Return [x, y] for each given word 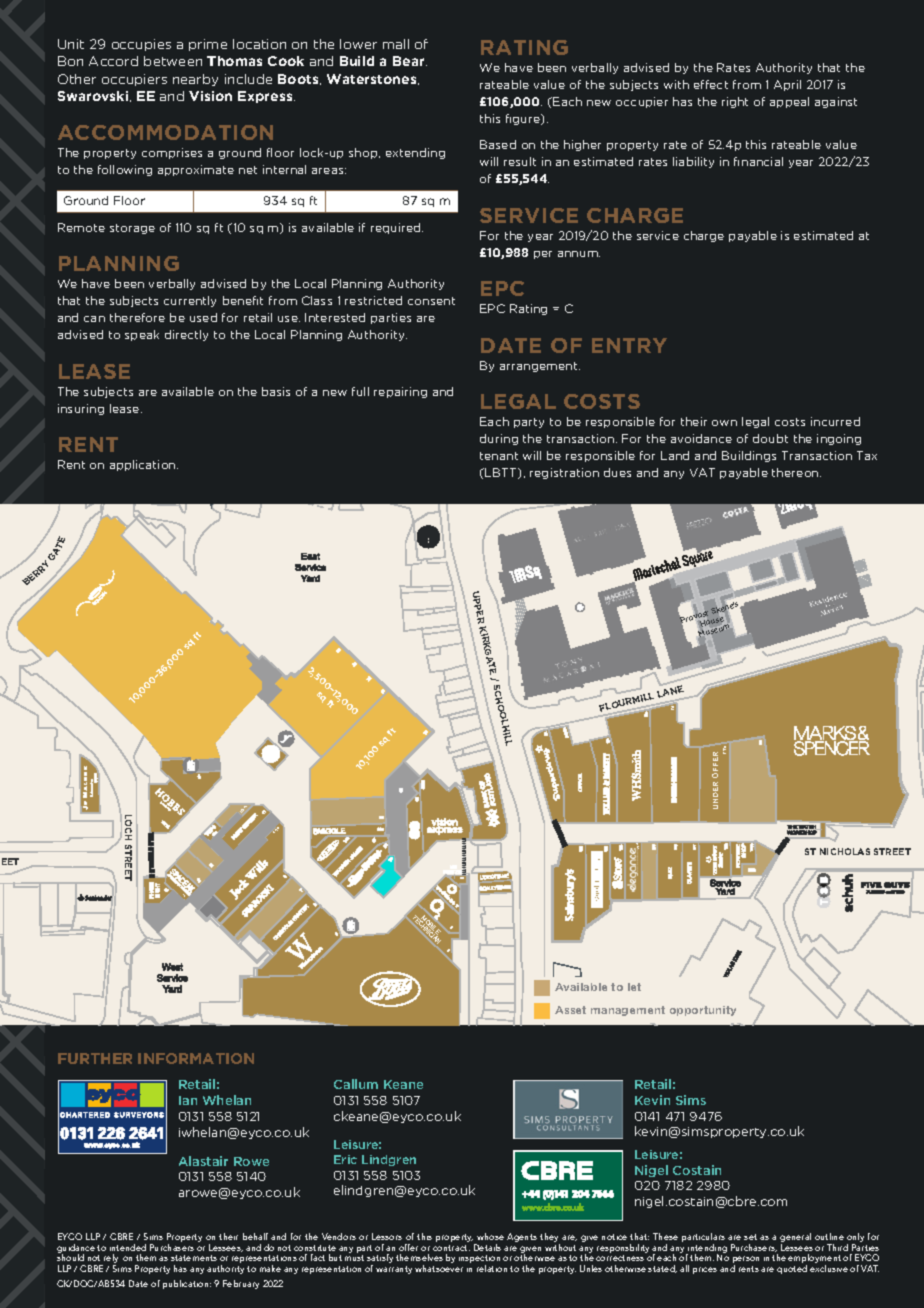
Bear [410, 61]
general [795, 1239]
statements [194, 1258]
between [173, 61]
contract [451, 1248]
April [787, 85]
